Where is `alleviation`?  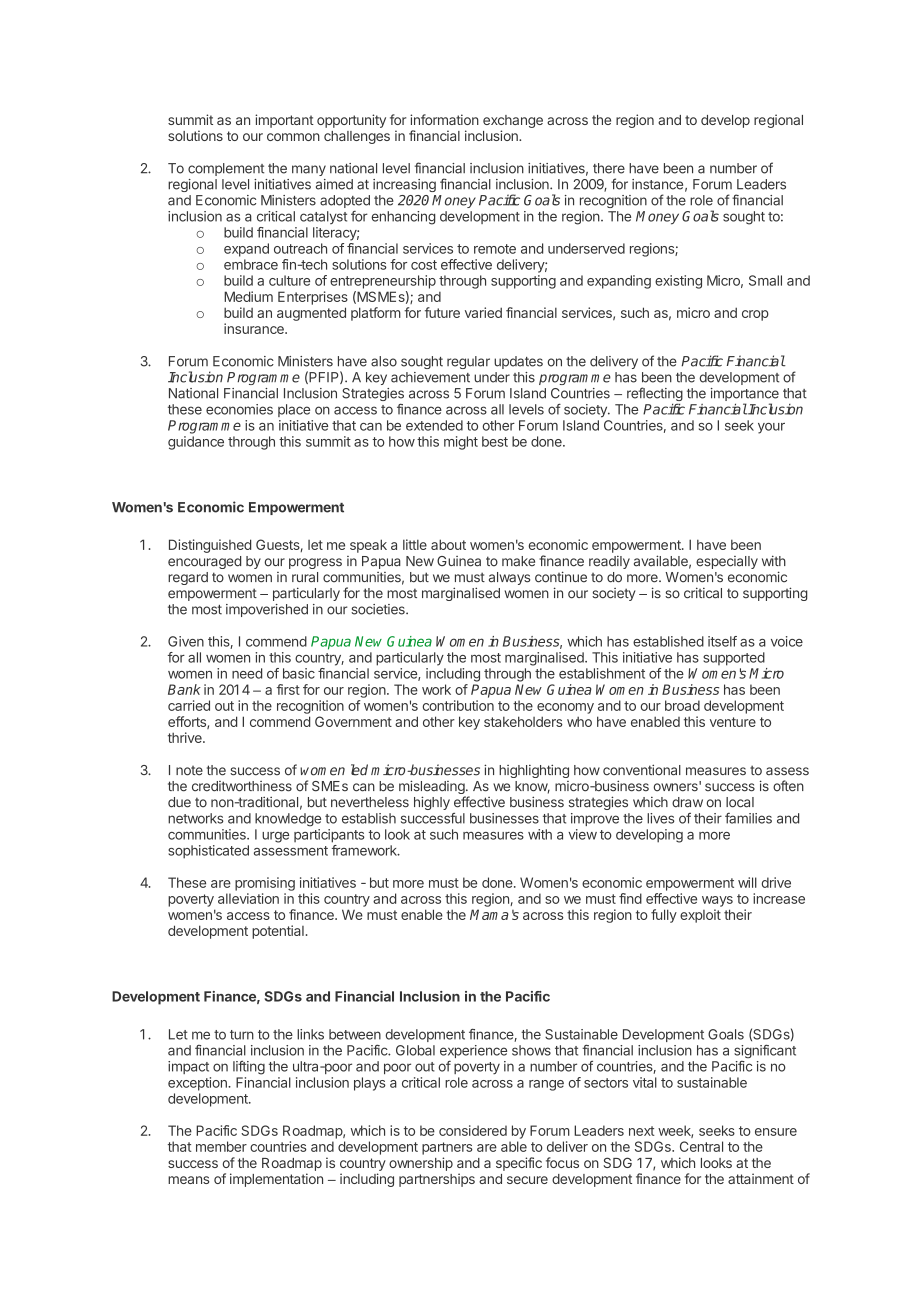 alleviation is located at coordinates (248, 898).
